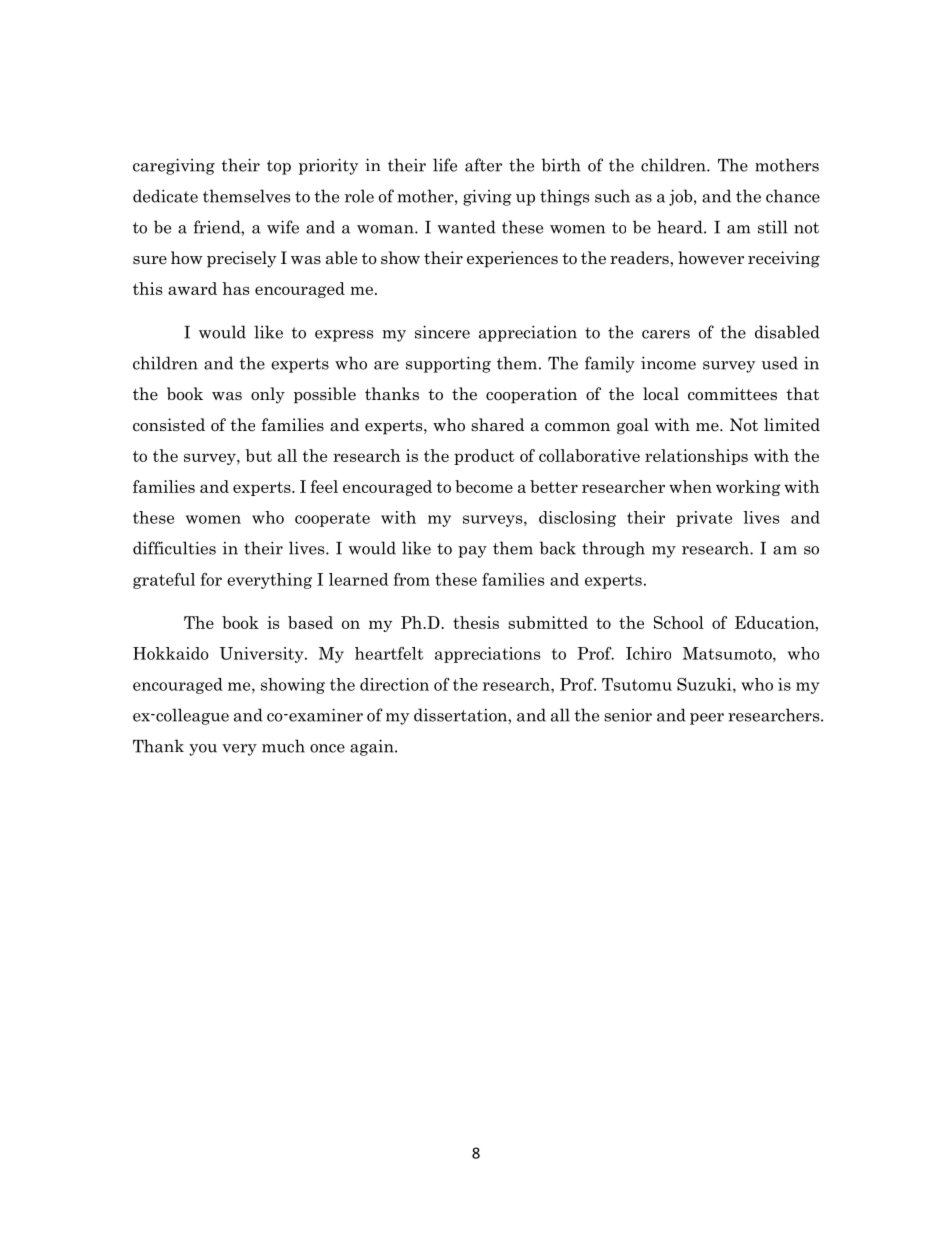  I want to click on you, so click(203, 750).
